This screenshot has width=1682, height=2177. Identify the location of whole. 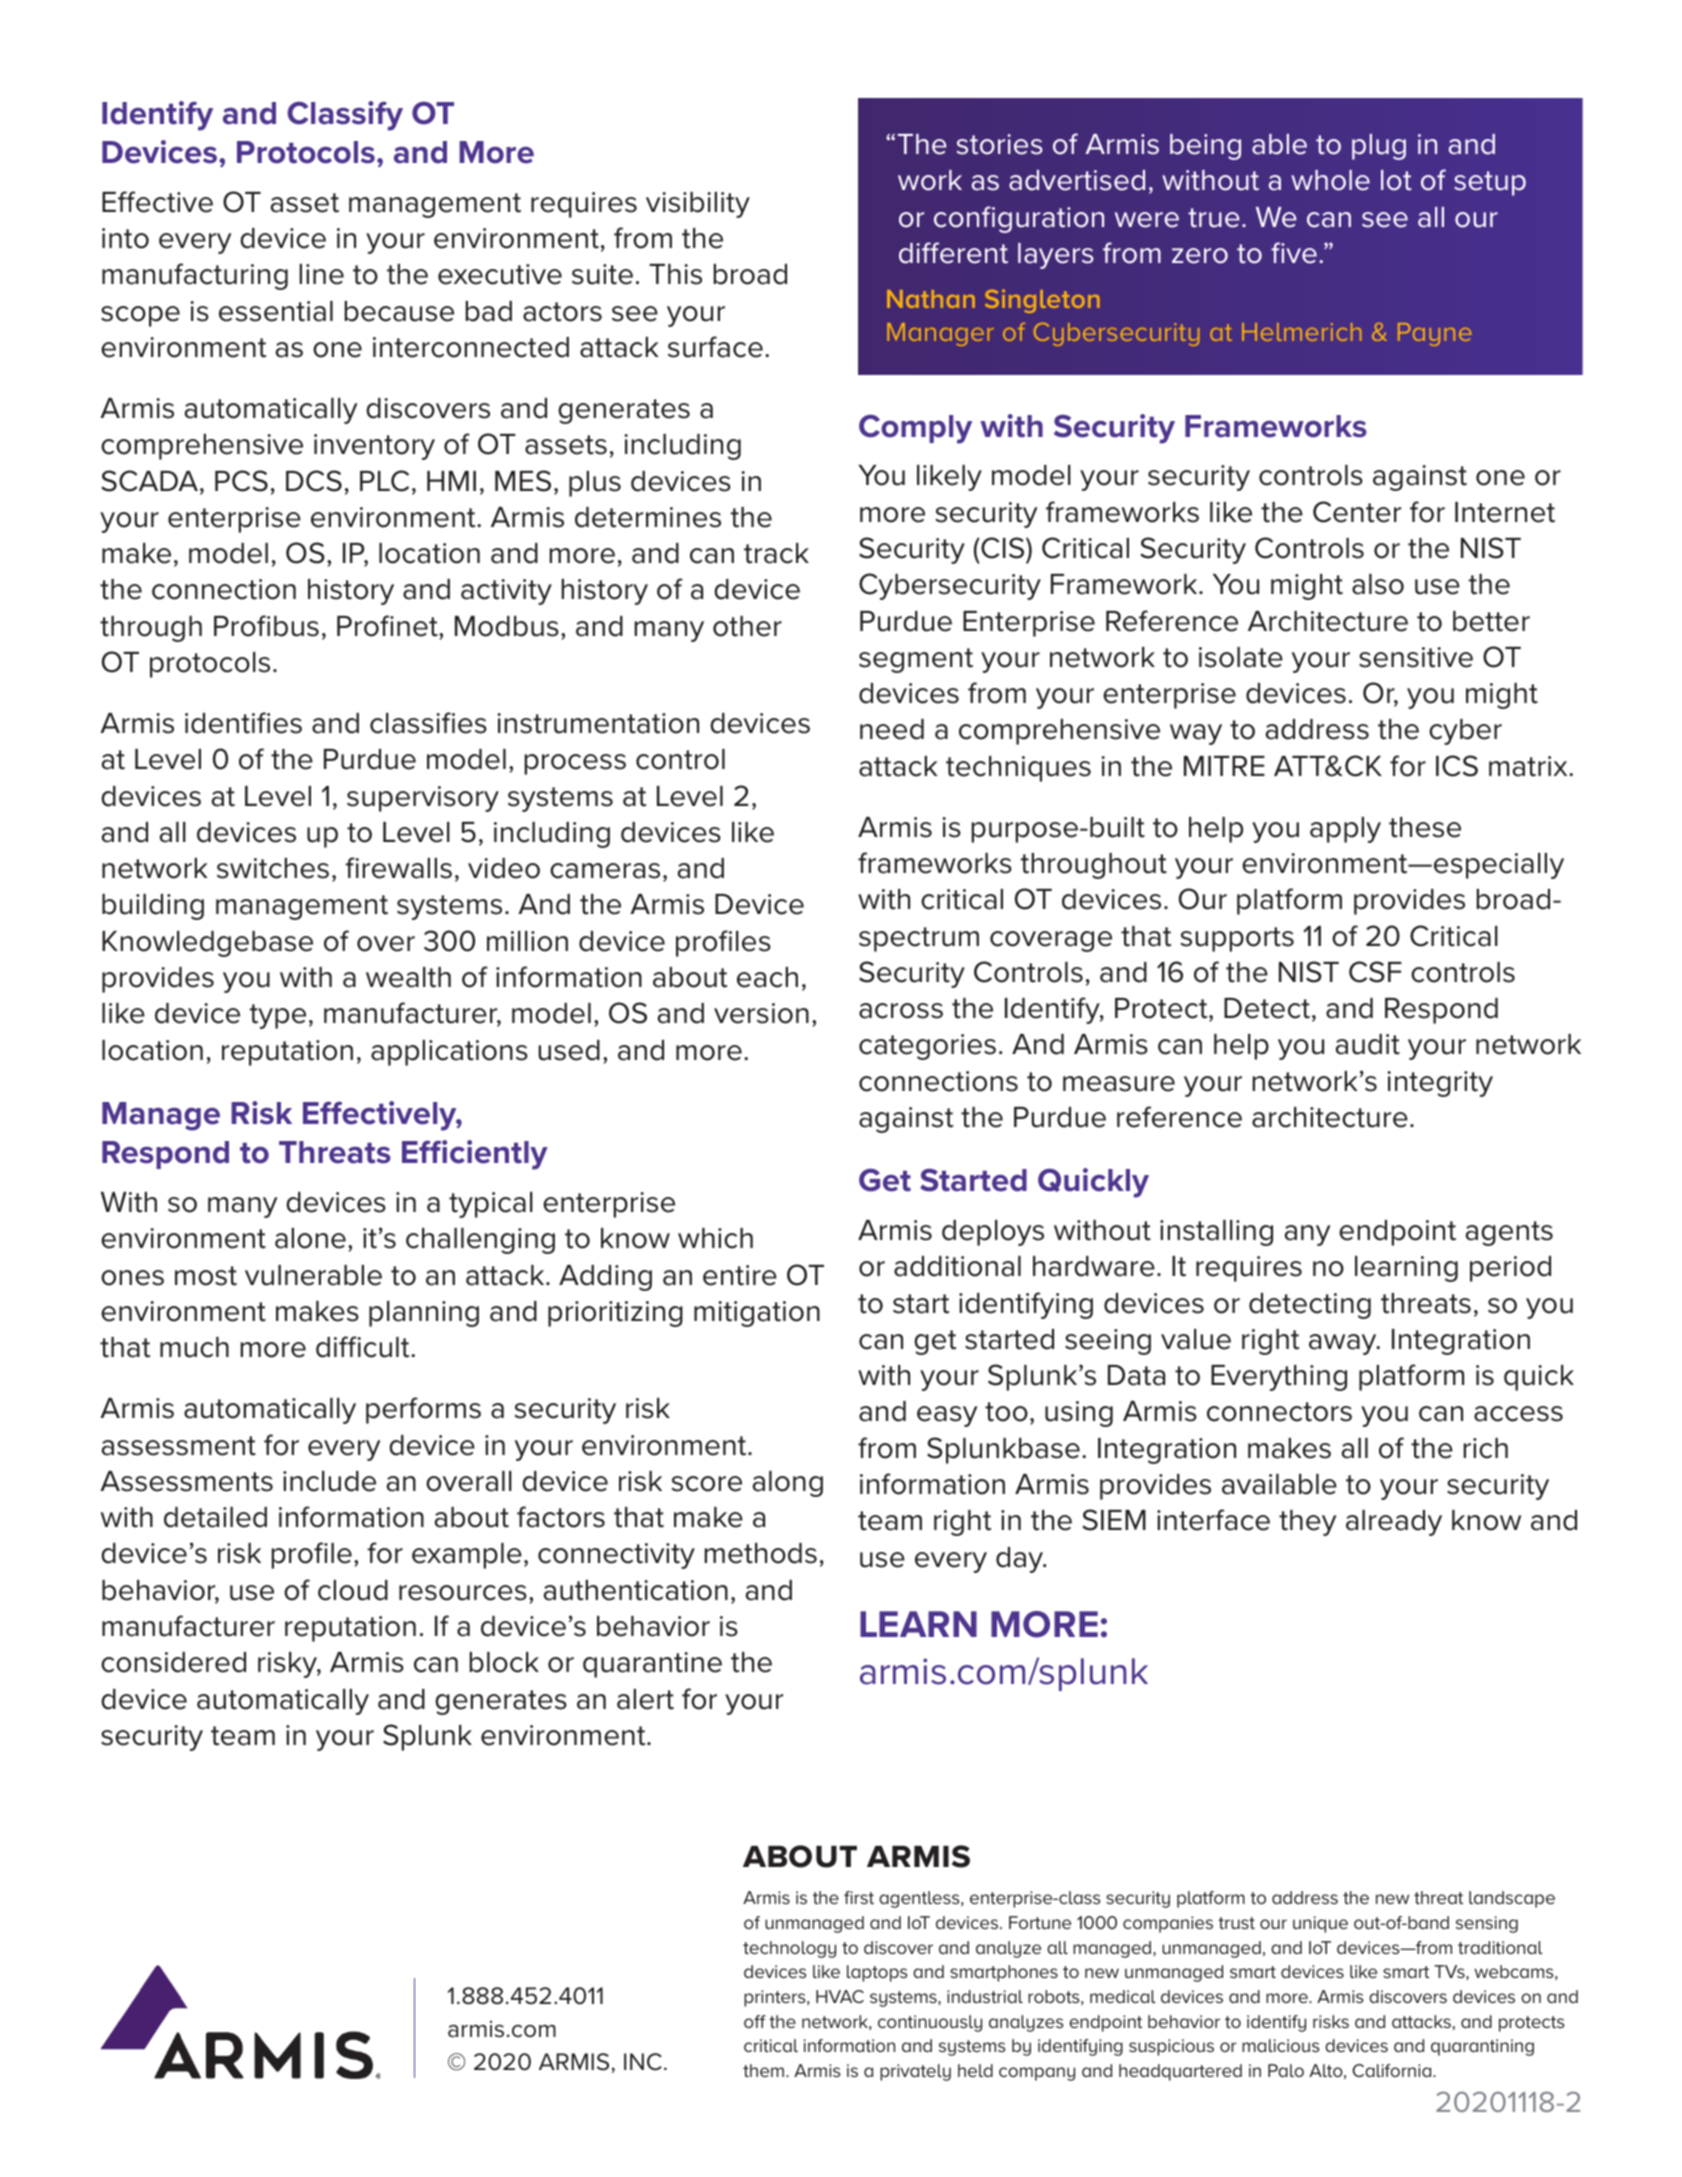
(1330, 180).
